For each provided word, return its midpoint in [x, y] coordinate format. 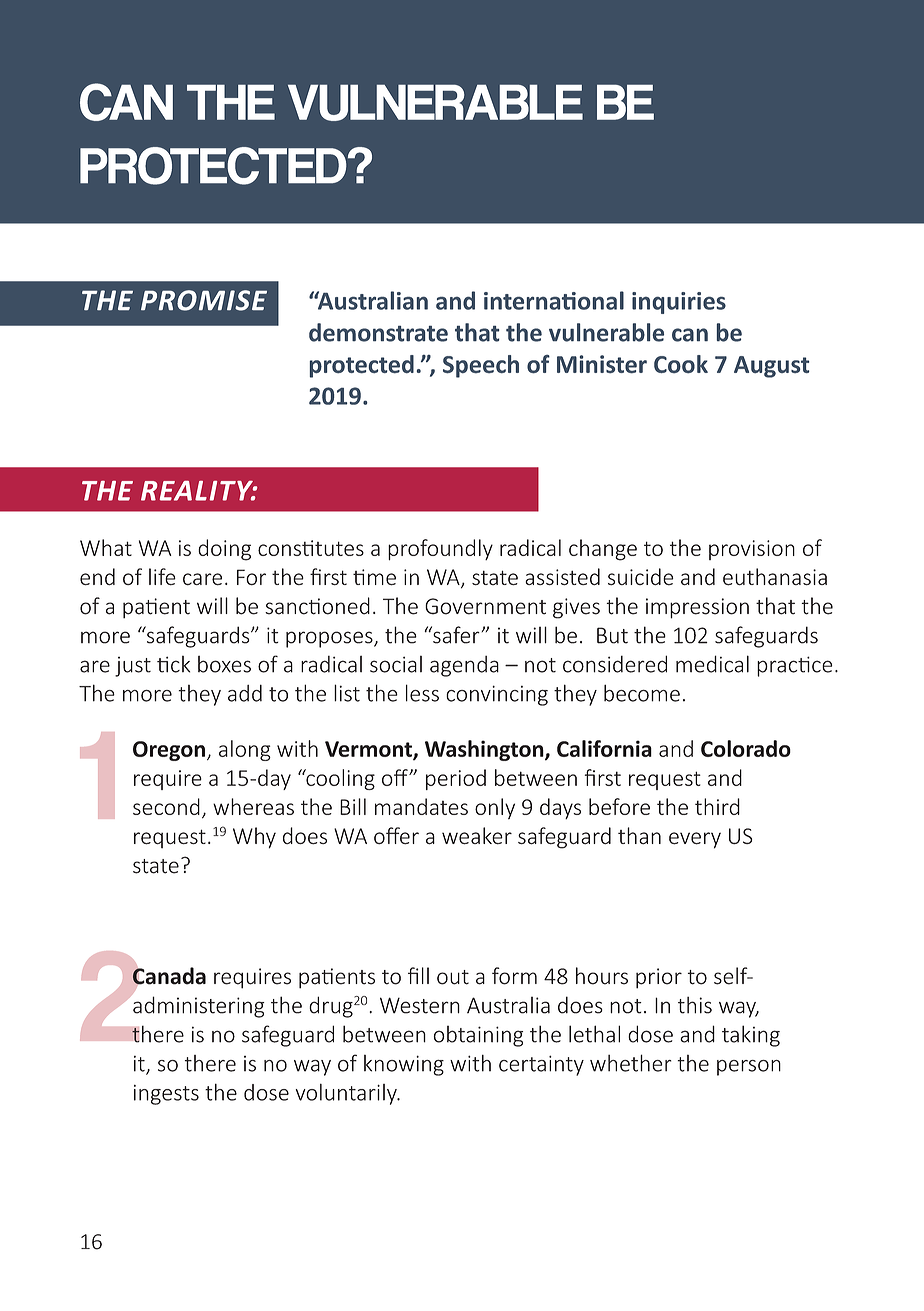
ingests [166, 1095]
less [422, 693]
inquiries [679, 303]
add [245, 693]
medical [712, 664]
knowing [404, 1065]
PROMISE [204, 300]
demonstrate [378, 332]
